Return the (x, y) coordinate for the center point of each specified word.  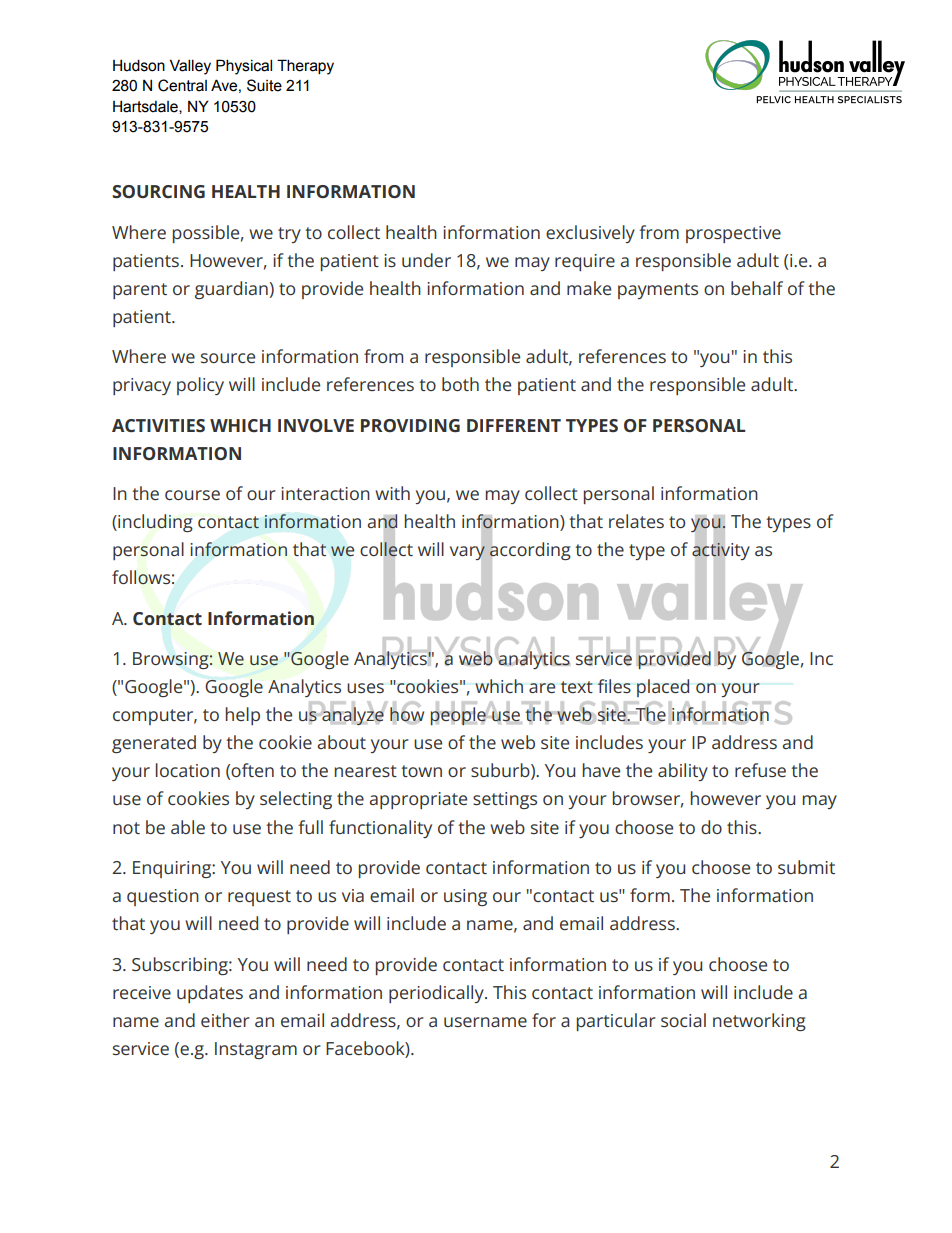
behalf (757, 288)
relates (636, 521)
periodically (437, 994)
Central (182, 85)
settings (505, 800)
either (225, 1020)
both (460, 384)
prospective (733, 234)
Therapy (305, 67)
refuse (760, 770)
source (228, 358)
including (154, 523)
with (392, 493)
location (188, 770)
